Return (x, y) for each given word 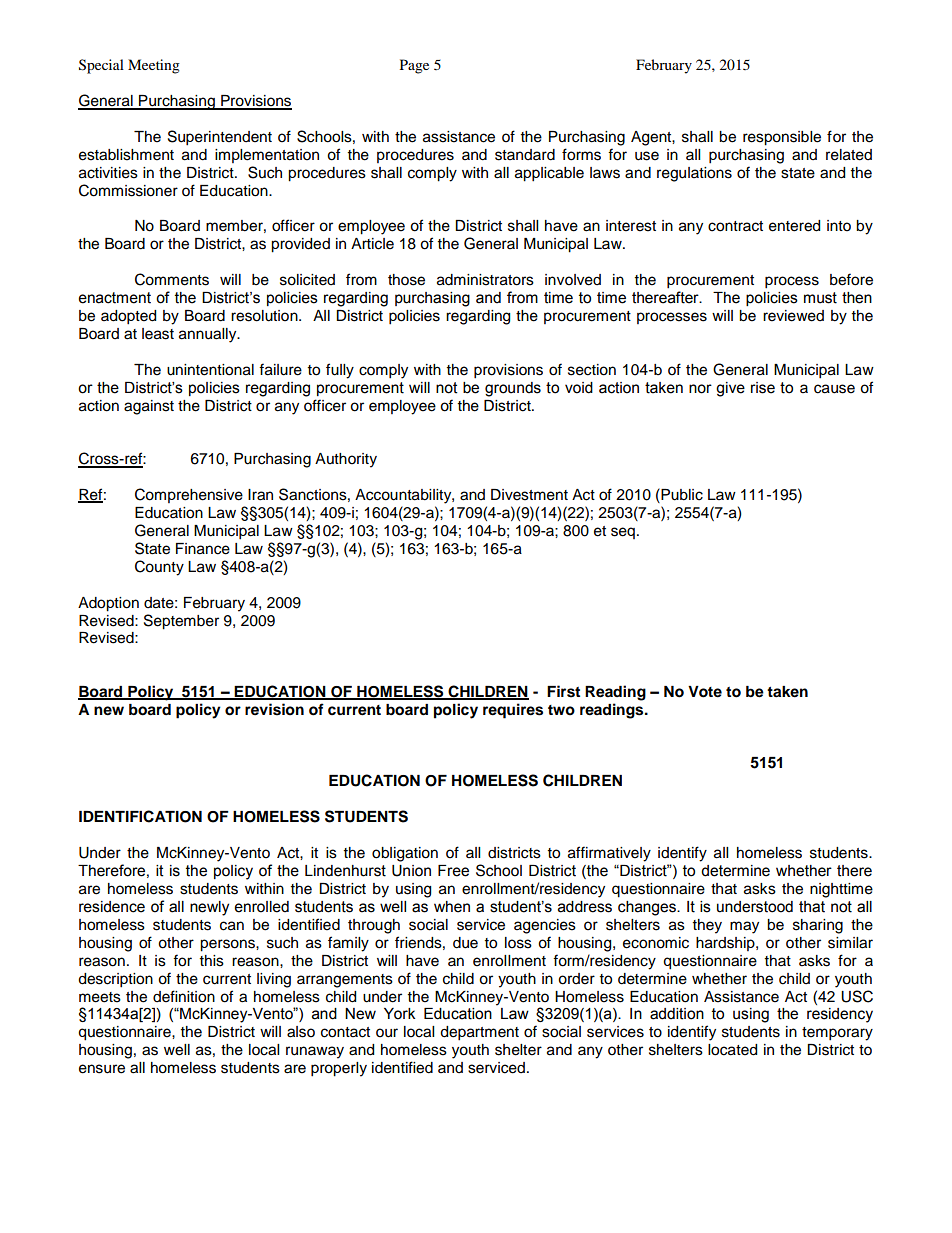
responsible (782, 138)
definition (184, 996)
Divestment (529, 495)
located (732, 1050)
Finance (203, 549)
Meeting (154, 66)
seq (623, 533)
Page (414, 66)
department (479, 1033)
